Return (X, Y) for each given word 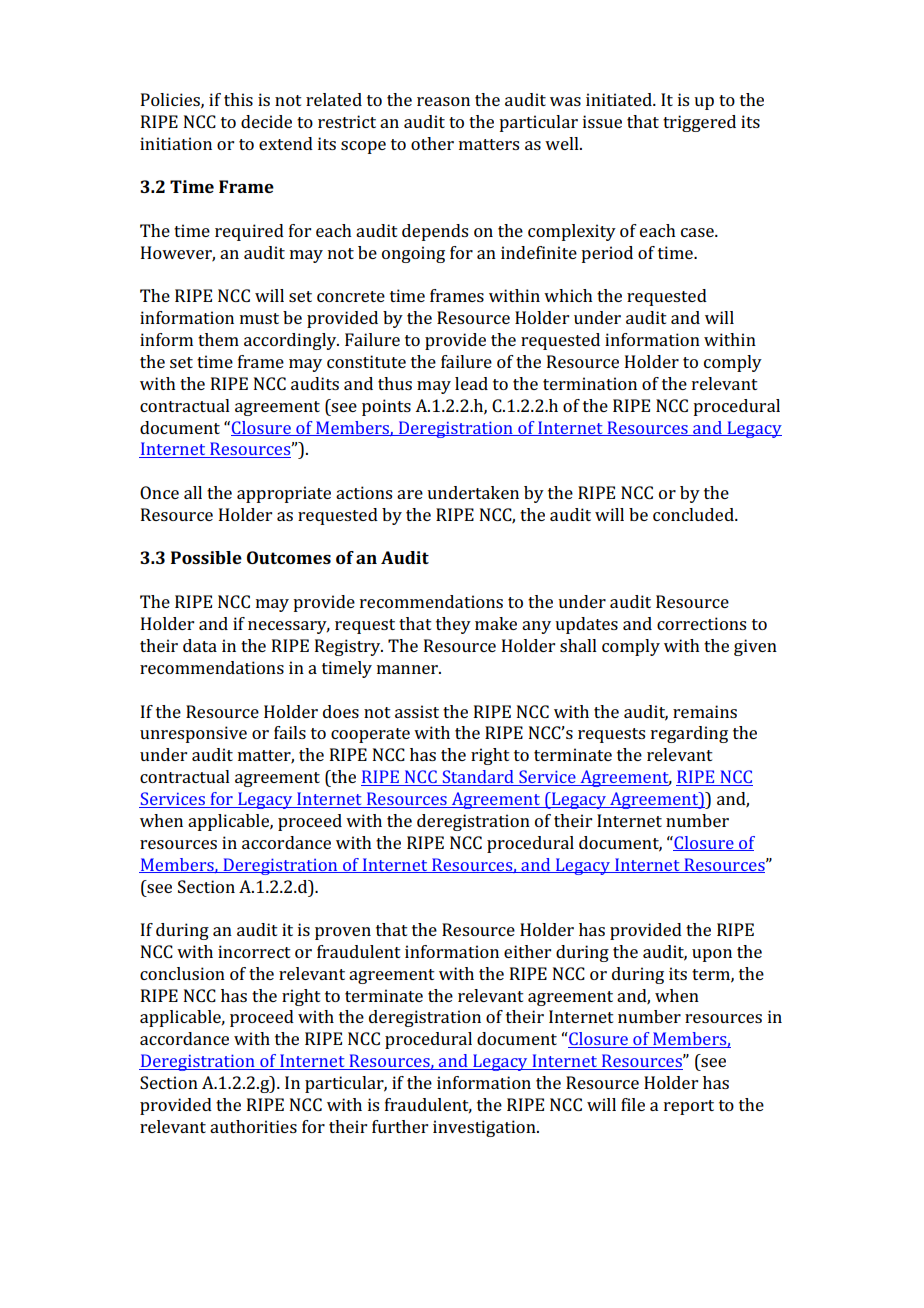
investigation (485, 1128)
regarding (689, 734)
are (410, 494)
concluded (694, 514)
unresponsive (193, 734)
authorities (253, 1126)
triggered (699, 123)
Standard (478, 778)
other (432, 143)
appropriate (284, 494)
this (238, 99)
